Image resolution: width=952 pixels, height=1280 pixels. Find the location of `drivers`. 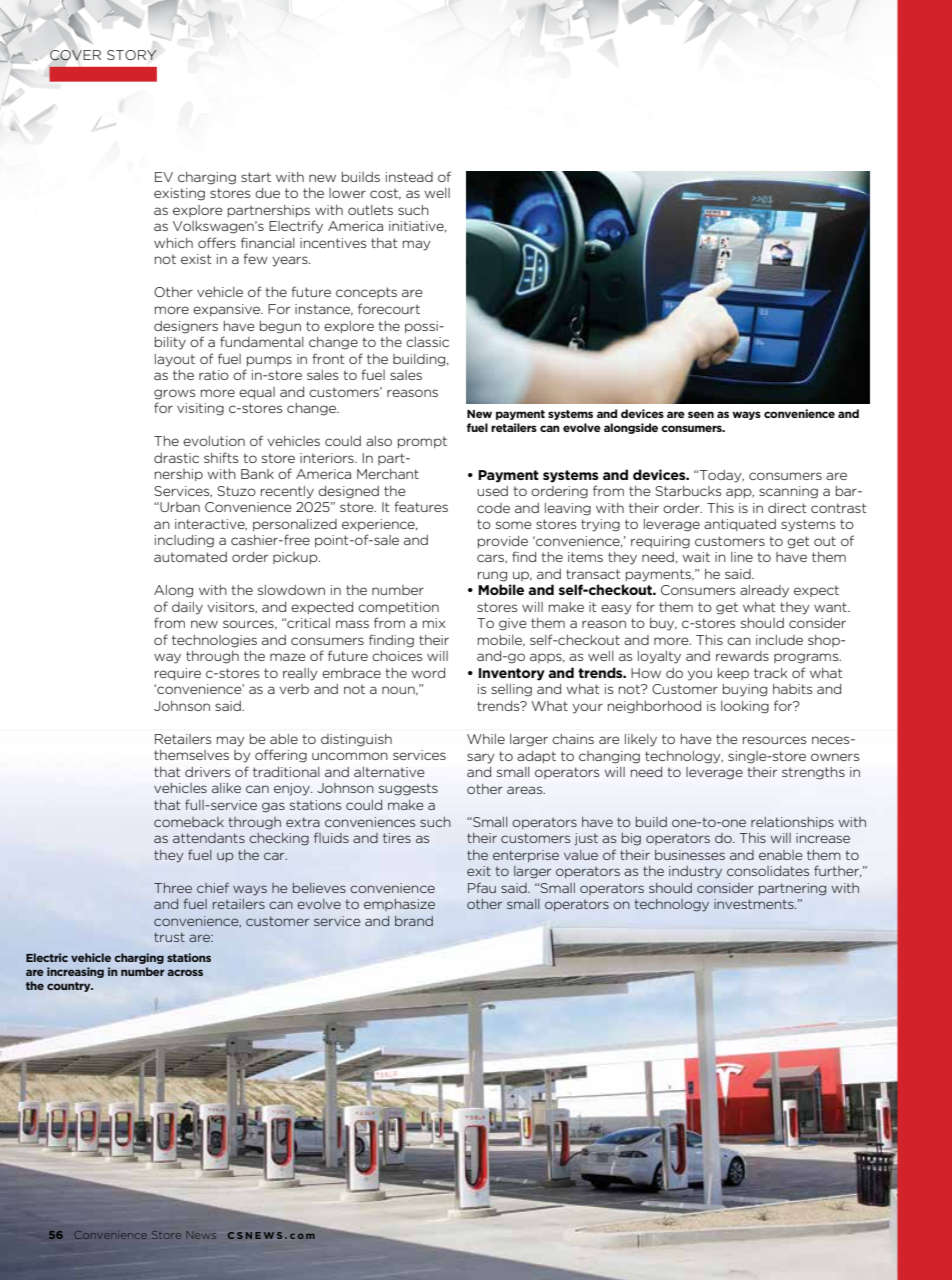

drivers is located at coordinates (207, 772).
